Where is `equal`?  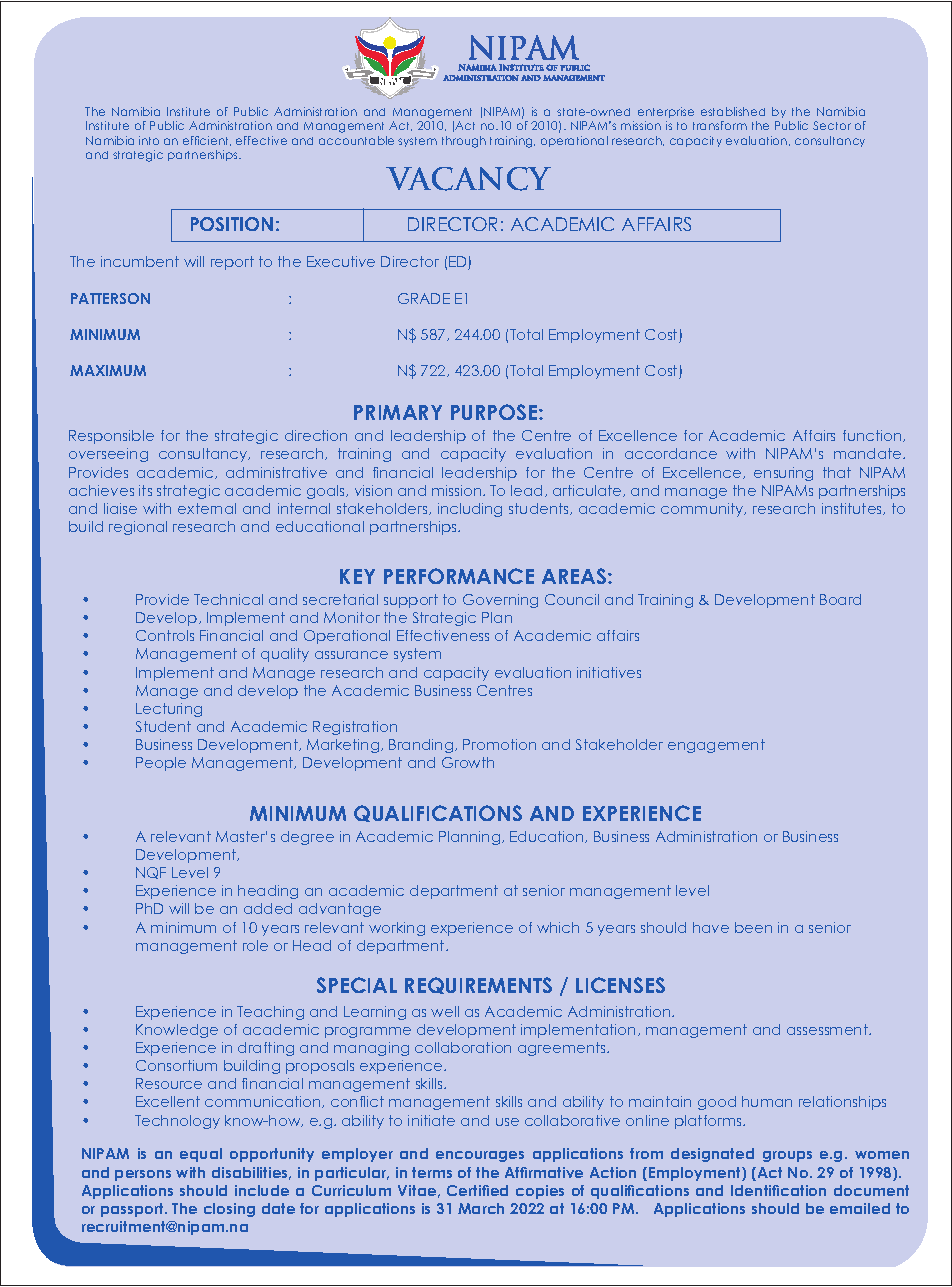
equal is located at coordinates (201, 1155).
